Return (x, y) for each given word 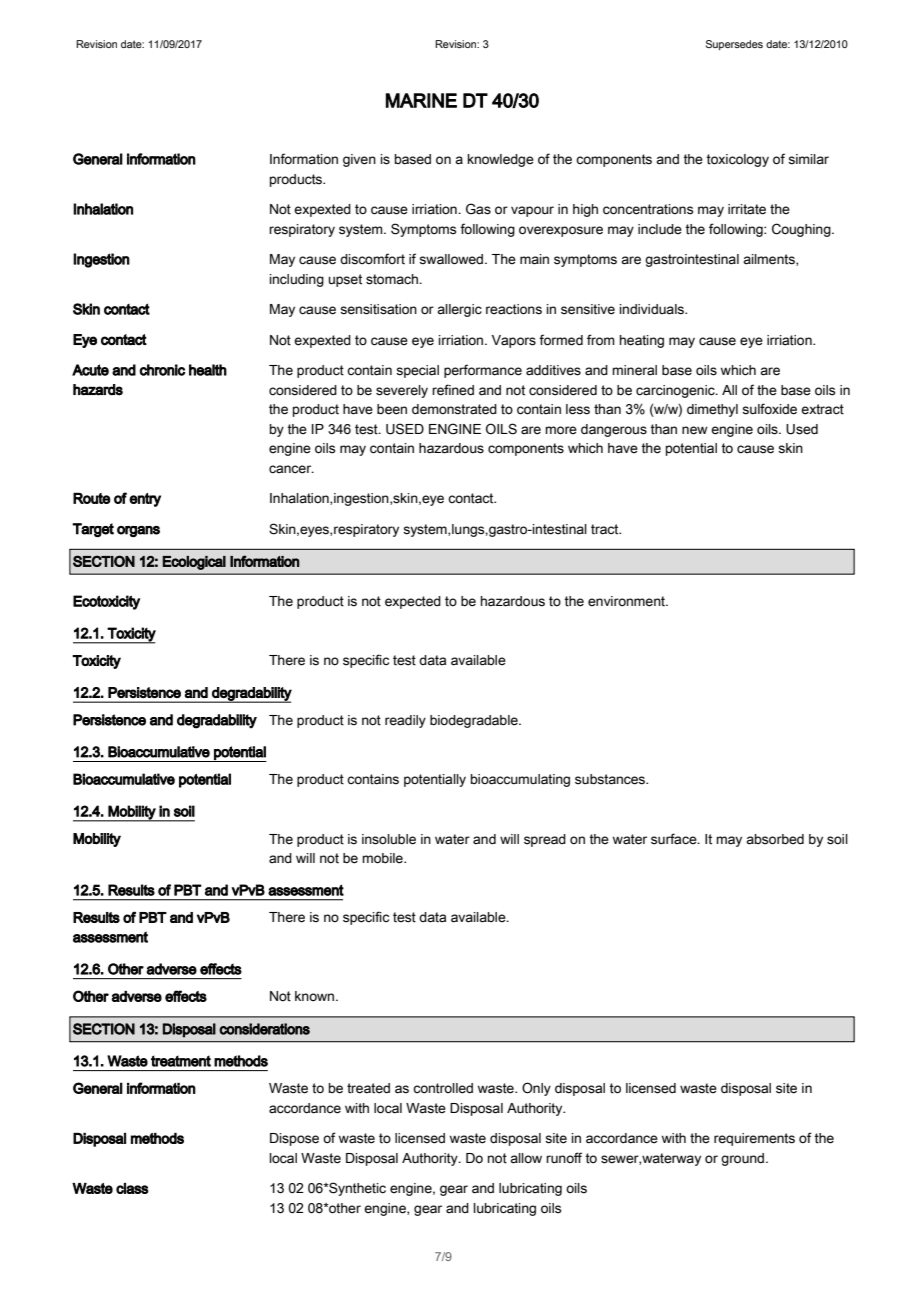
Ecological (194, 563)
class (132, 1188)
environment (627, 601)
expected (413, 602)
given (359, 160)
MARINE (421, 100)
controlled (443, 1088)
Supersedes (734, 45)
